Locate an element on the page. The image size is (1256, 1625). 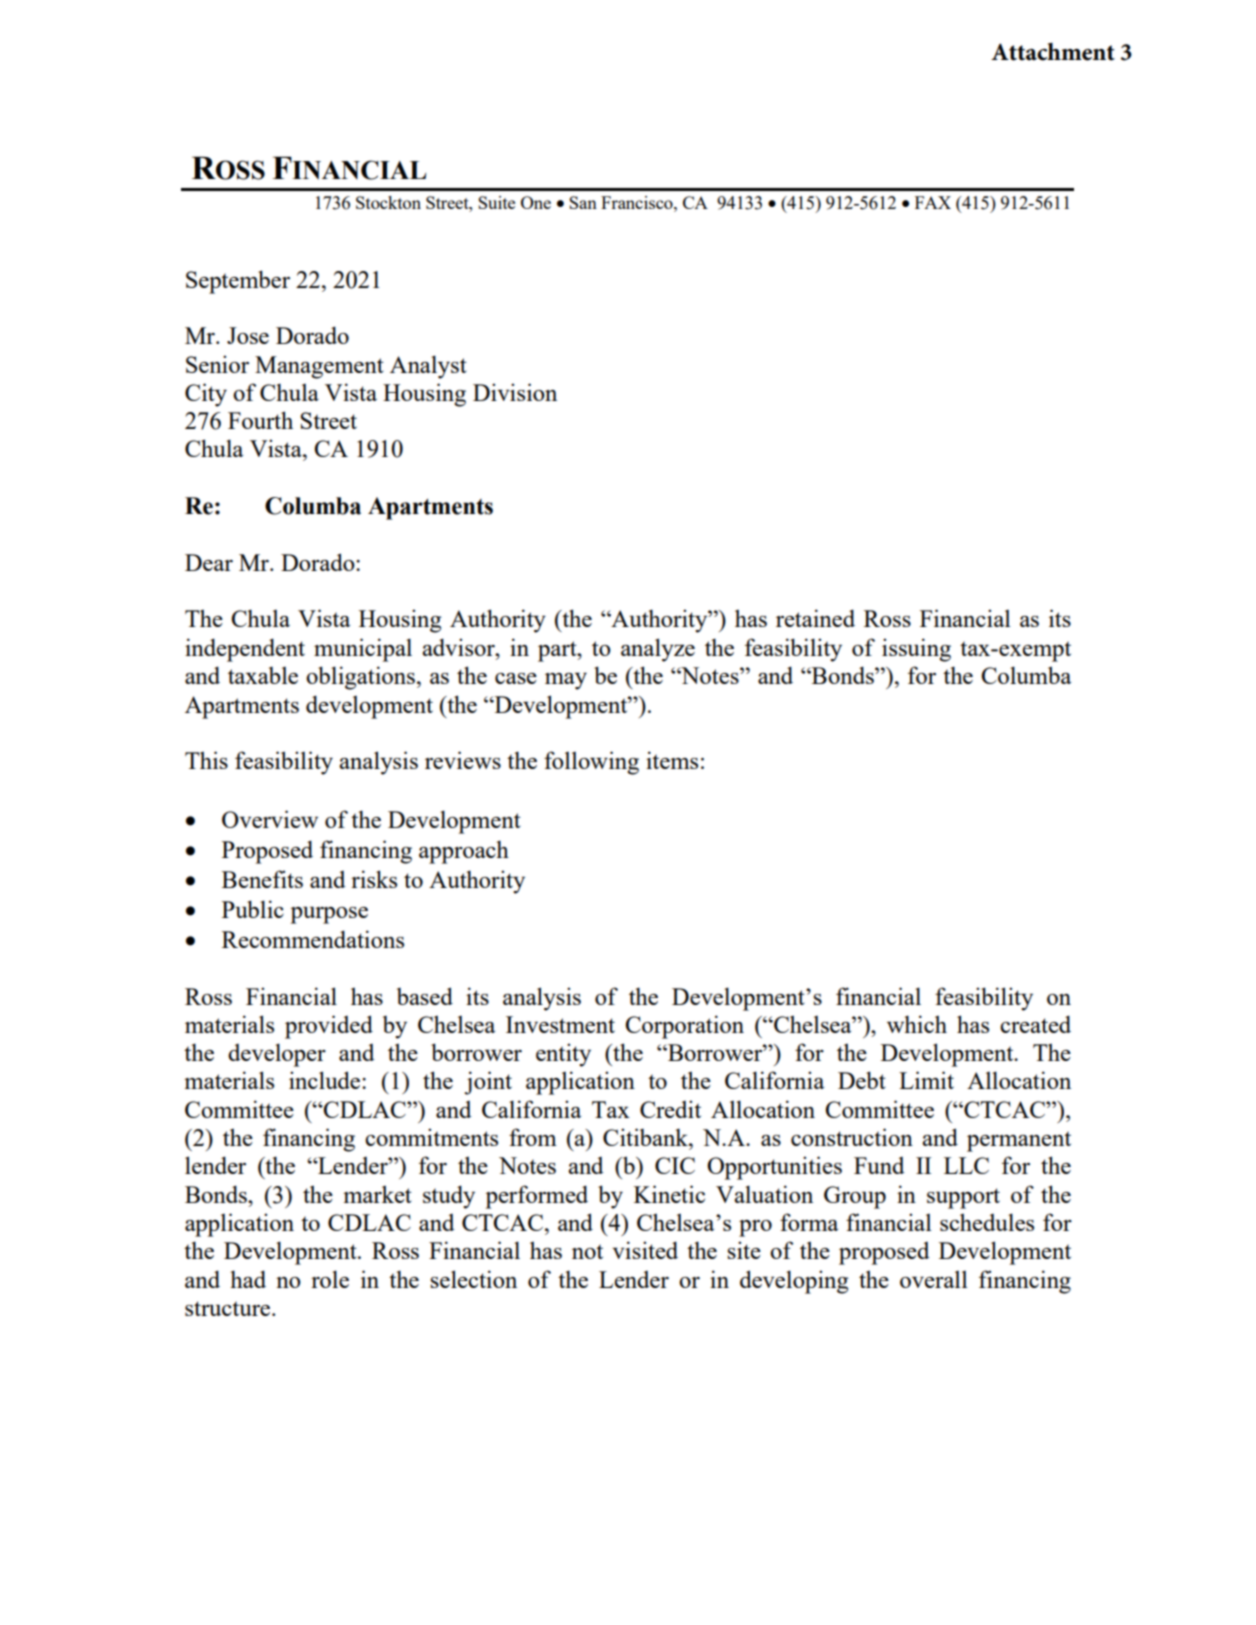
Stockton is located at coordinates (388, 202).
